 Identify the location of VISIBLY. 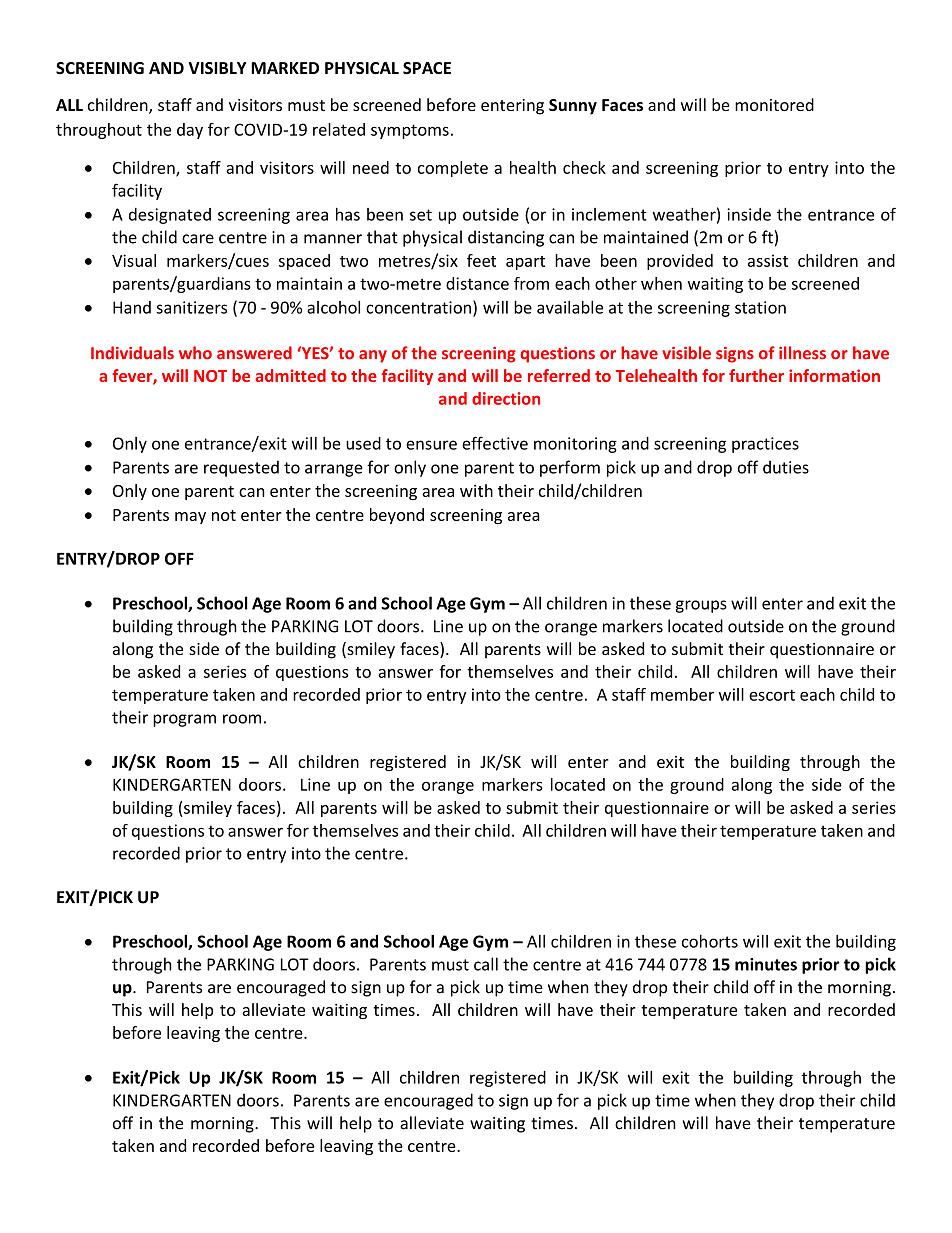
(217, 68).
